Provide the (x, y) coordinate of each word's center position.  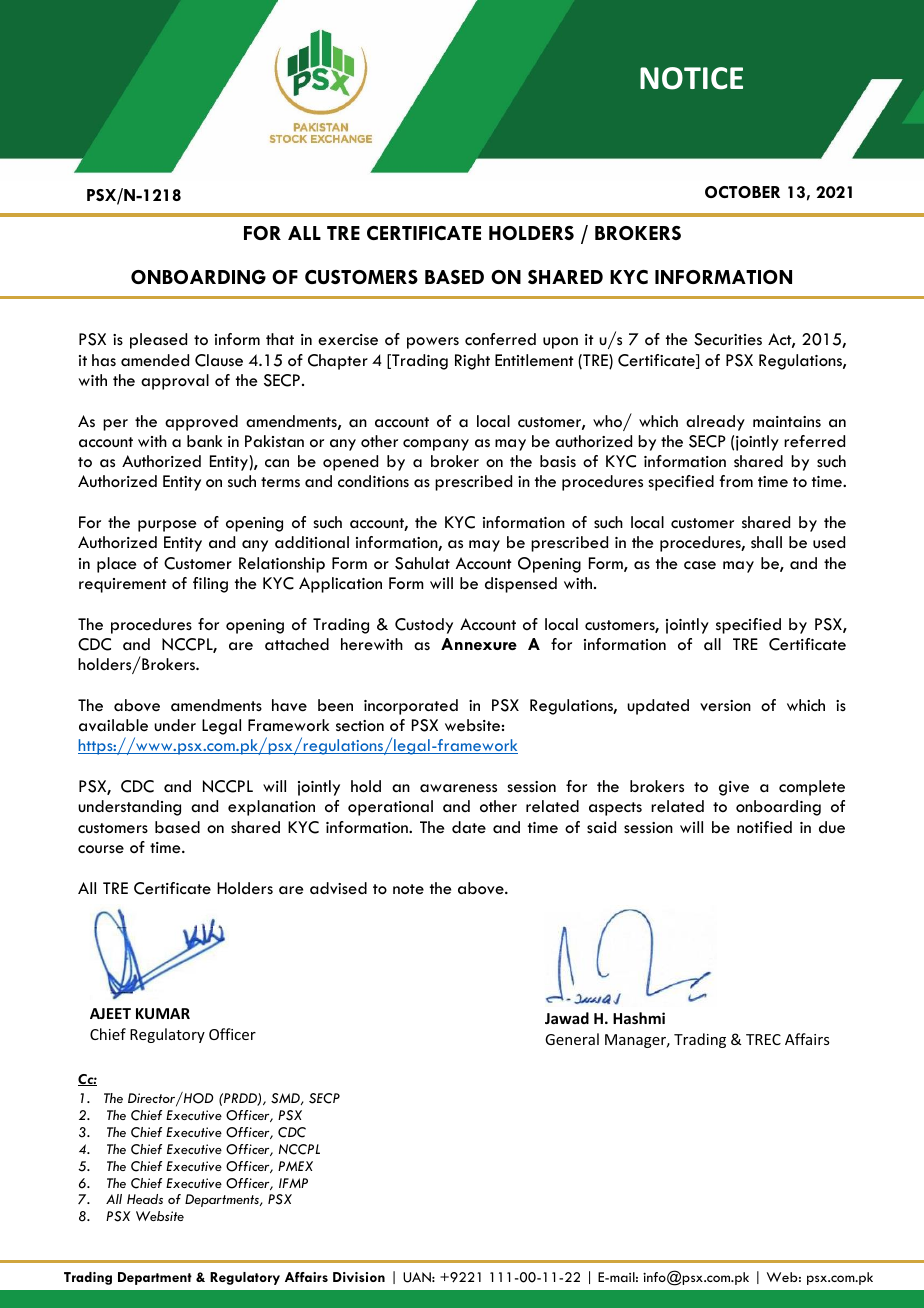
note (408, 889)
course (101, 849)
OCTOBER (742, 192)
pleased (158, 341)
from (736, 481)
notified (764, 827)
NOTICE (691, 78)
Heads (145, 1199)
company (436, 445)
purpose (167, 526)
